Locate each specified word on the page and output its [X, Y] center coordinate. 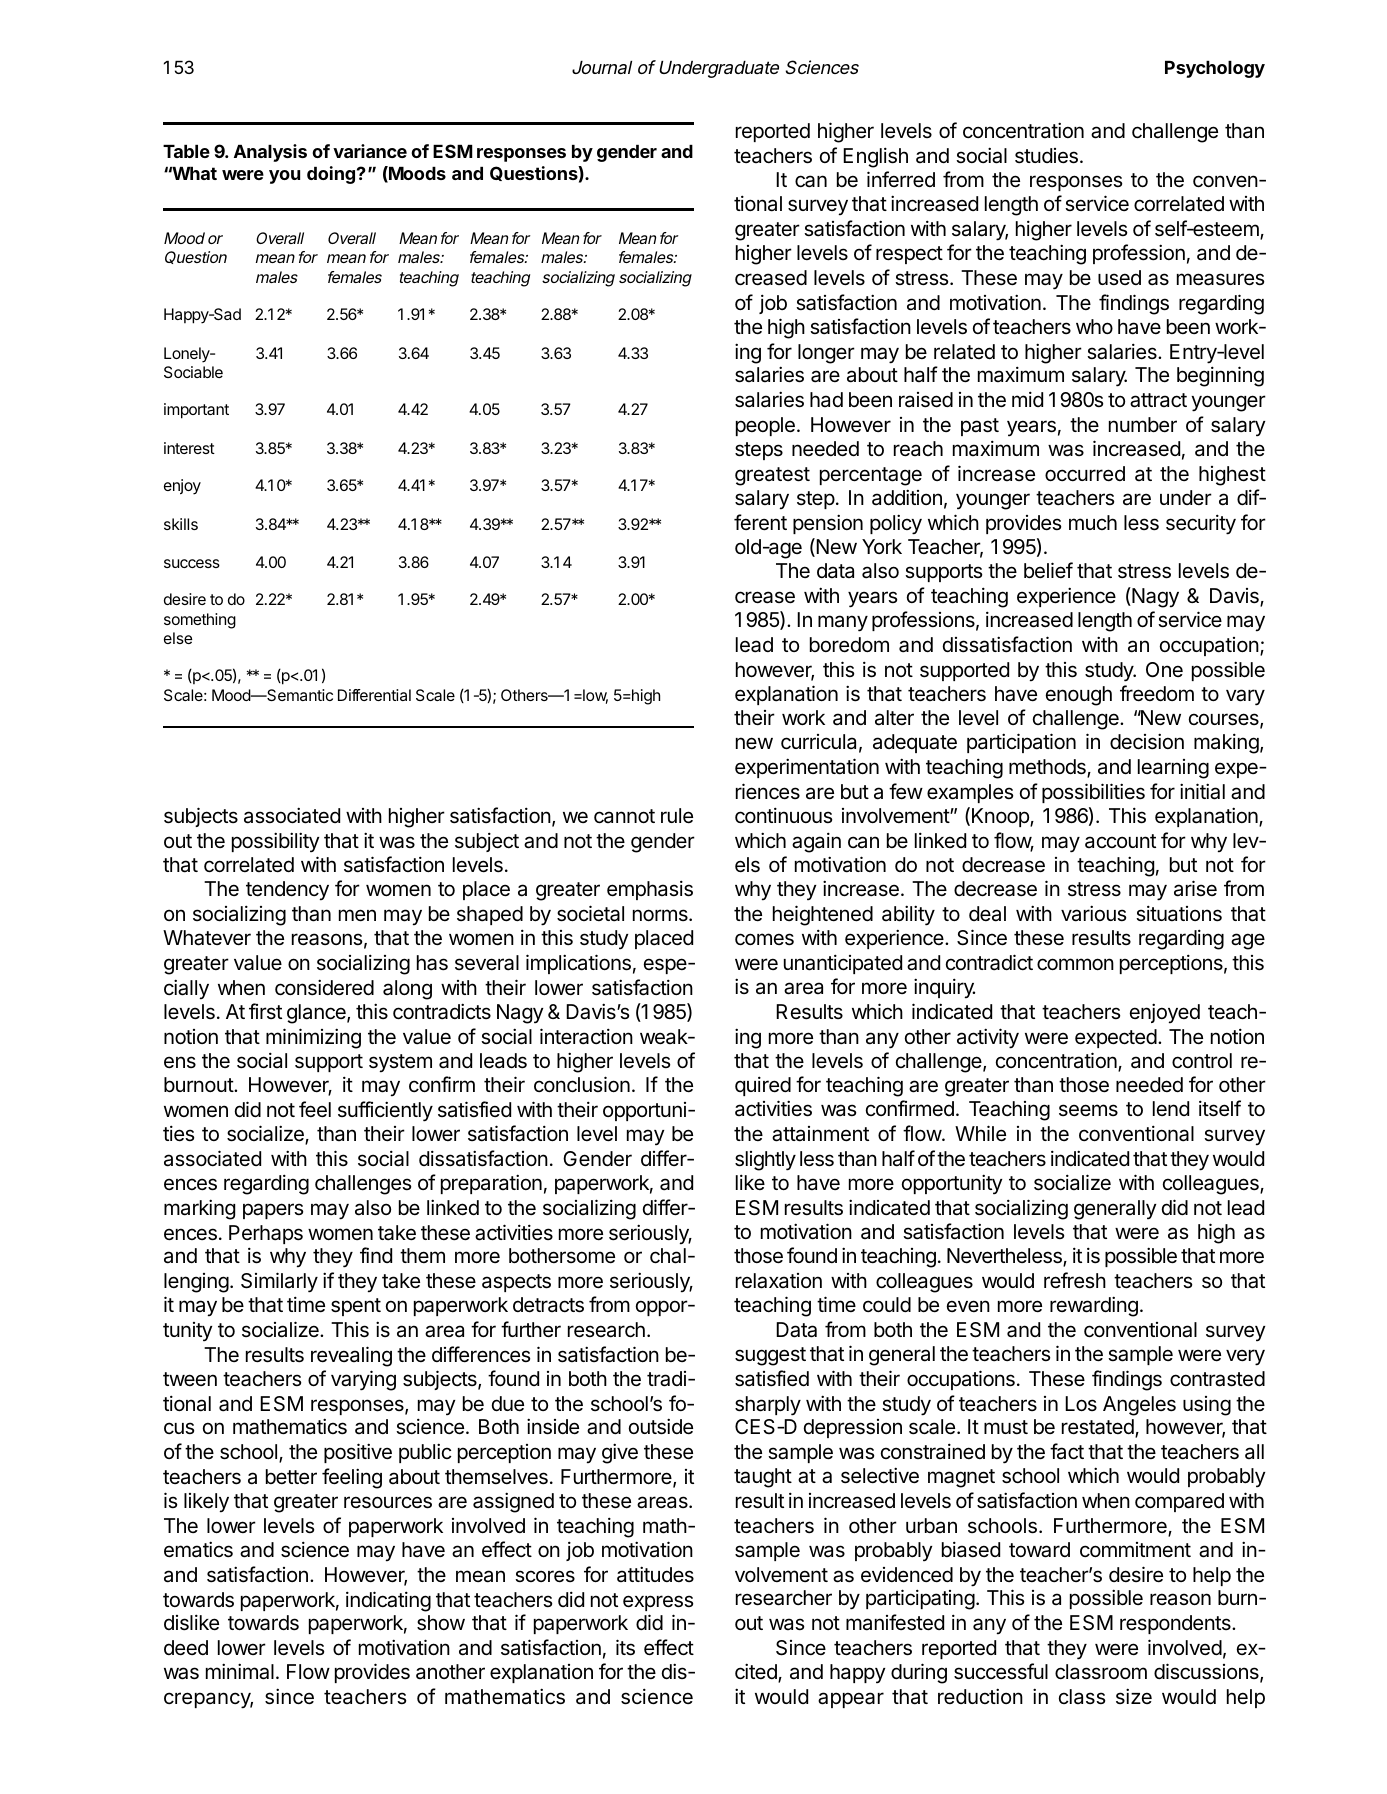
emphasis [650, 890]
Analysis [270, 153]
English [875, 157]
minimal [240, 1671]
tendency [287, 891]
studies [1046, 156]
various [1093, 913]
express [658, 1603]
